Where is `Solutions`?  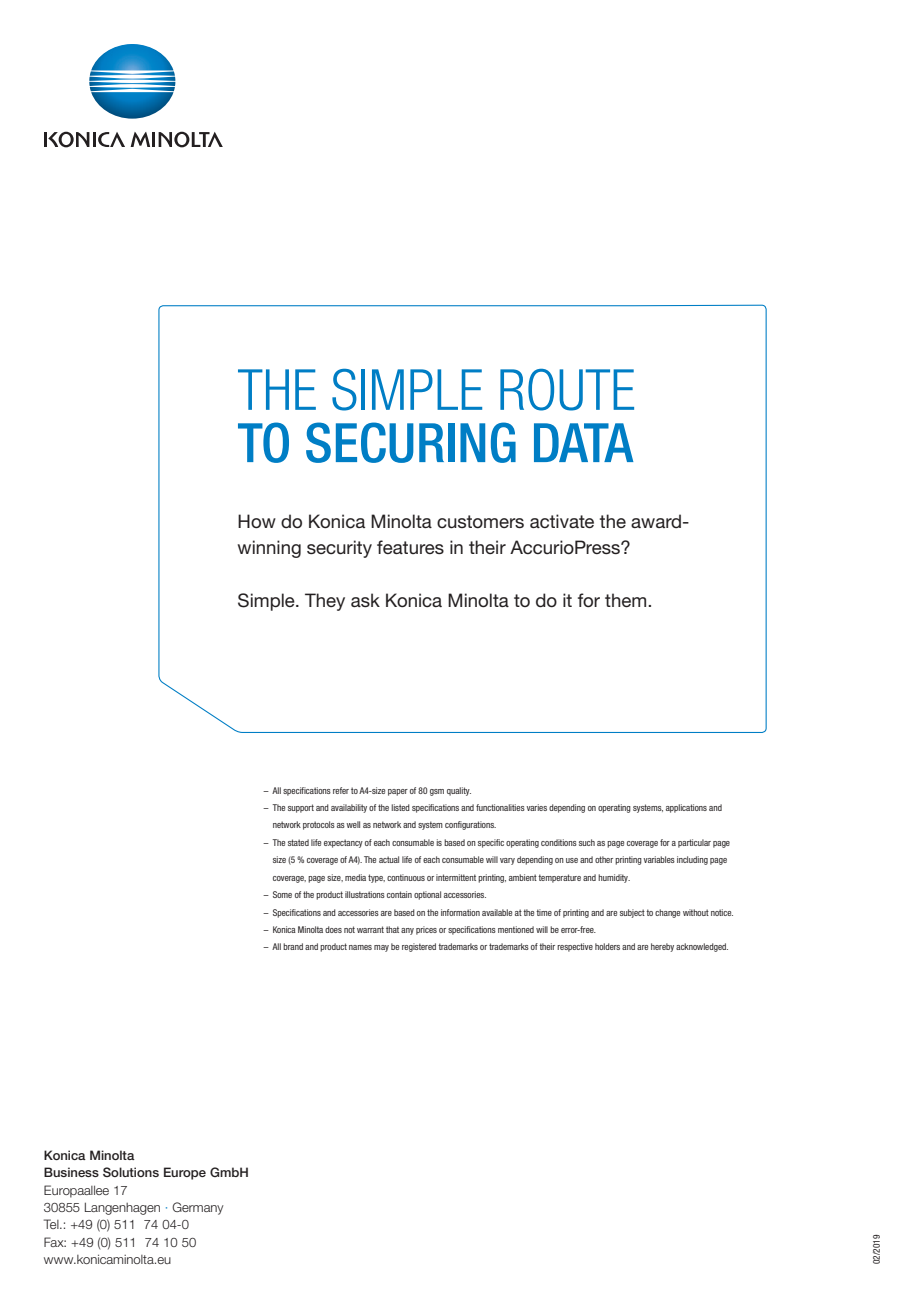
Solutions is located at coordinates (131, 1172).
